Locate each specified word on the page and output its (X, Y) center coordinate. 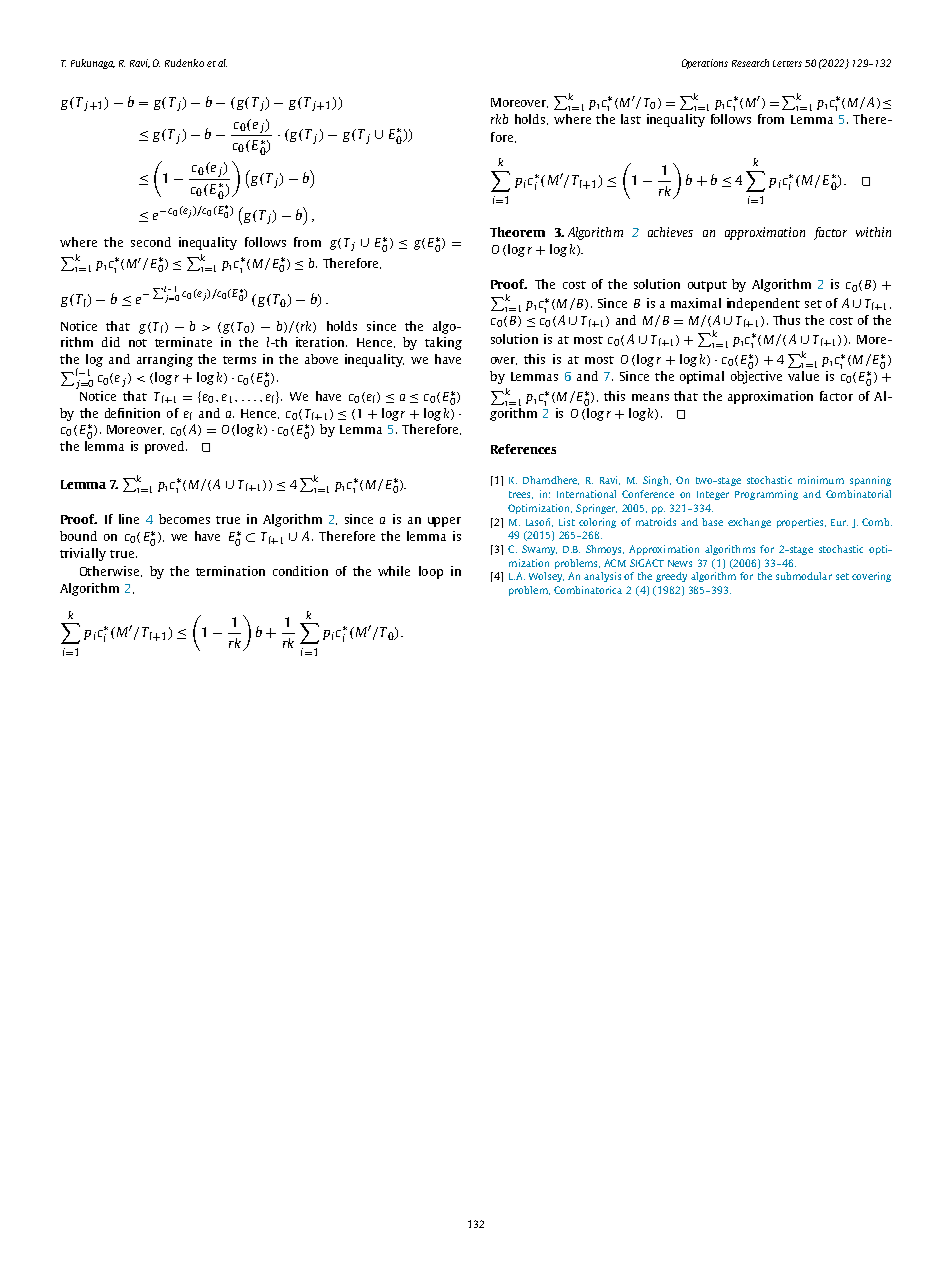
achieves (670, 232)
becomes (184, 519)
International (586, 494)
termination (230, 571)
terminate (183, 342)
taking (443, 343)
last (631, 119)
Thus (786, 320)
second (151, 242)
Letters (787, 63)
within (873, 232)
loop (431, 572)
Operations (705, 64)
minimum (821, 480)
